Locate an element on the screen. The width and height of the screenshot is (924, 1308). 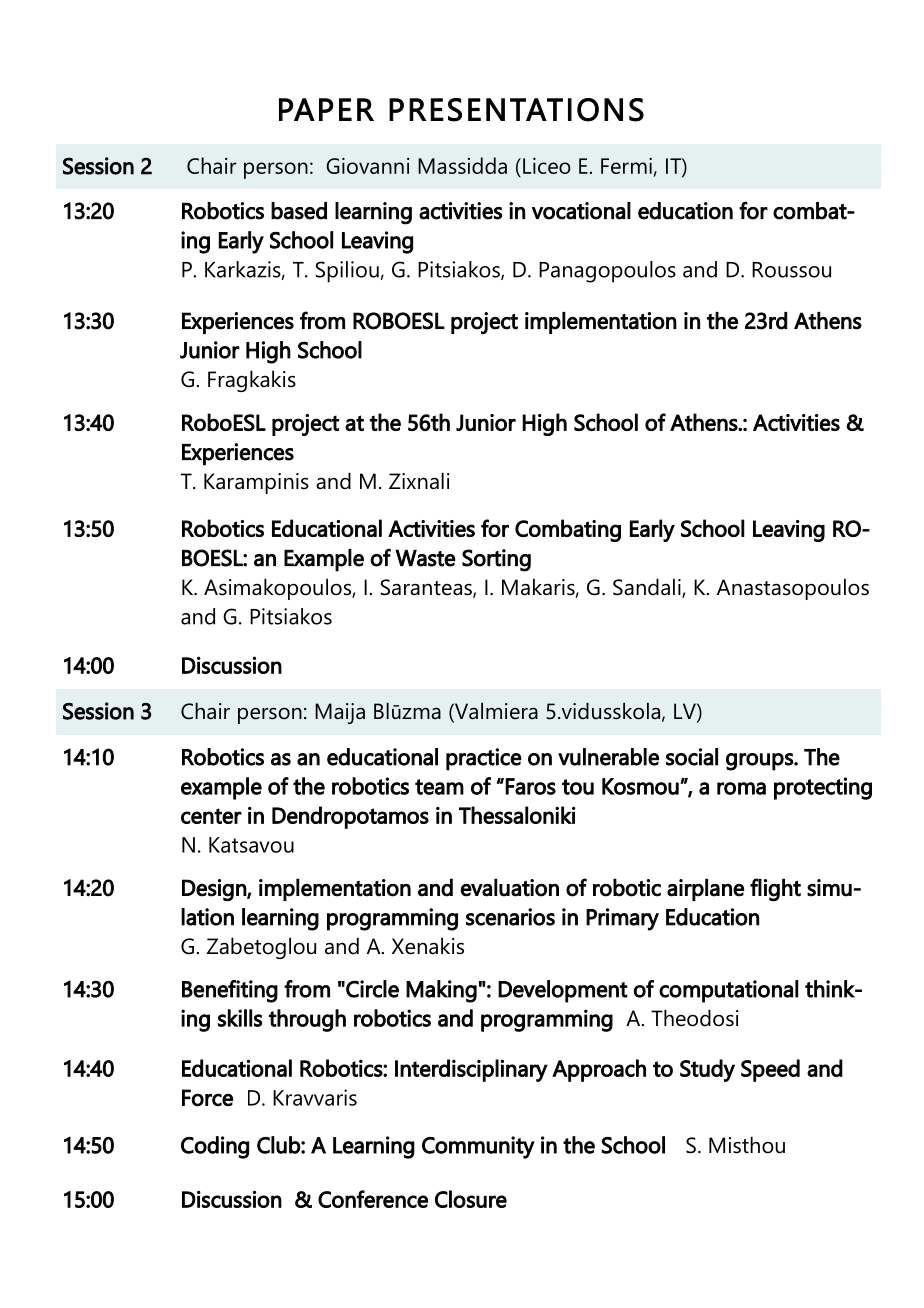
Coding is located at coordinates (215, 1147).
